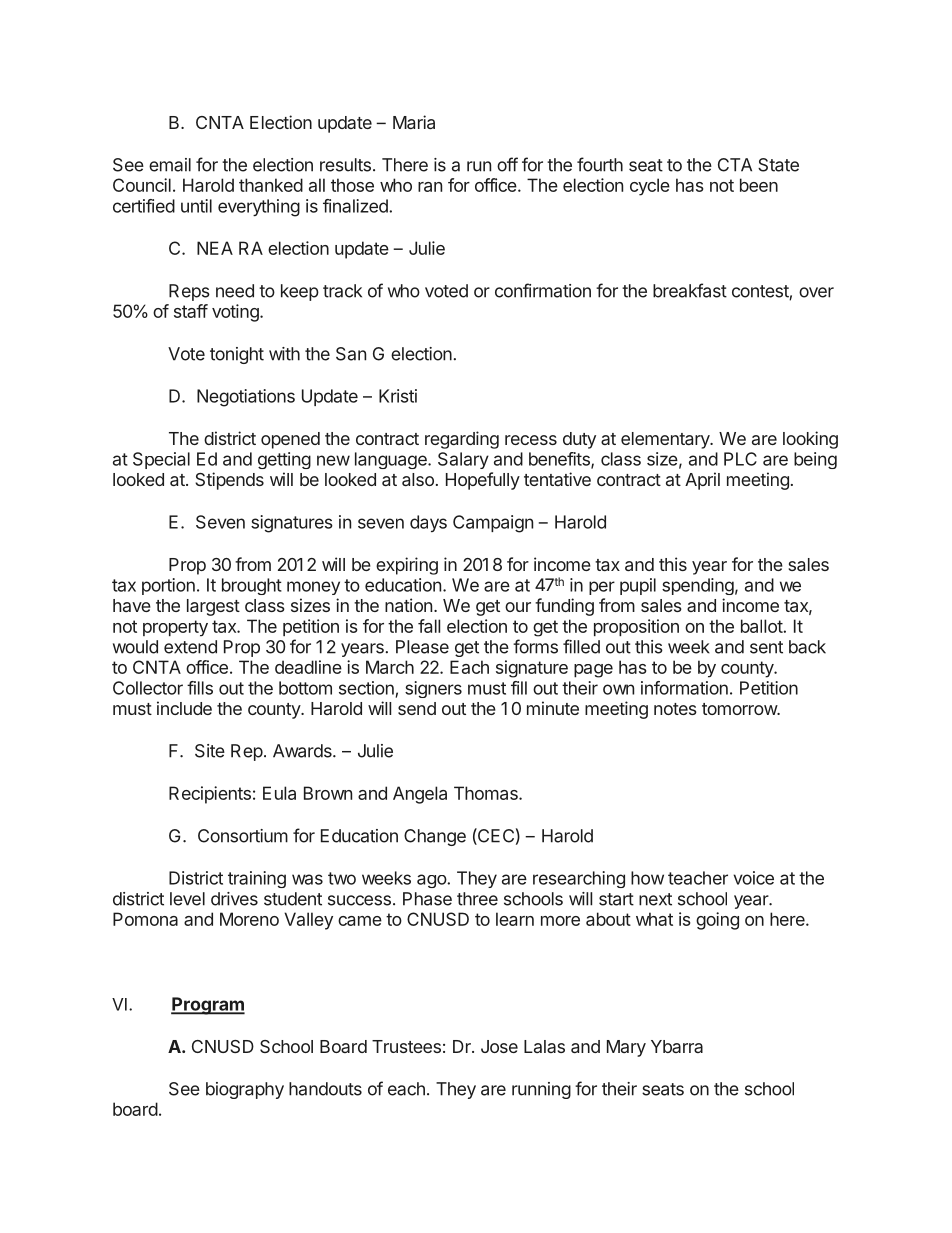 This screenshot has width=952, height=1233. What do you see at coordinates (430, 187) in the screenshot?
I see `ran` at bounding box center [430, 187].
